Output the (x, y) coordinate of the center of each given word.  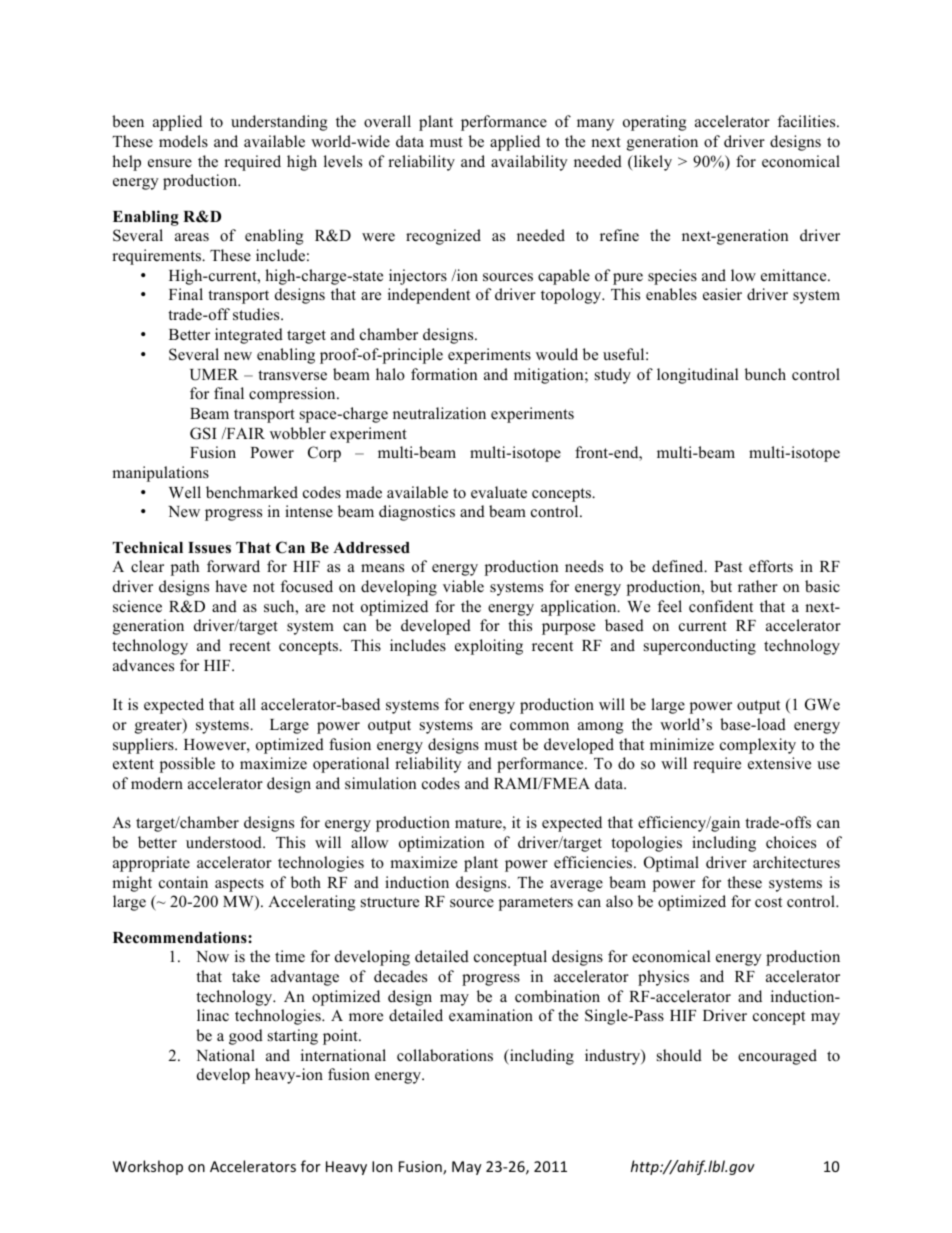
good (246, 1037)
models (183, 141)
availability (529, 163)
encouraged (777, 1057)
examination (491, 1015)
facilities (808, 121)
